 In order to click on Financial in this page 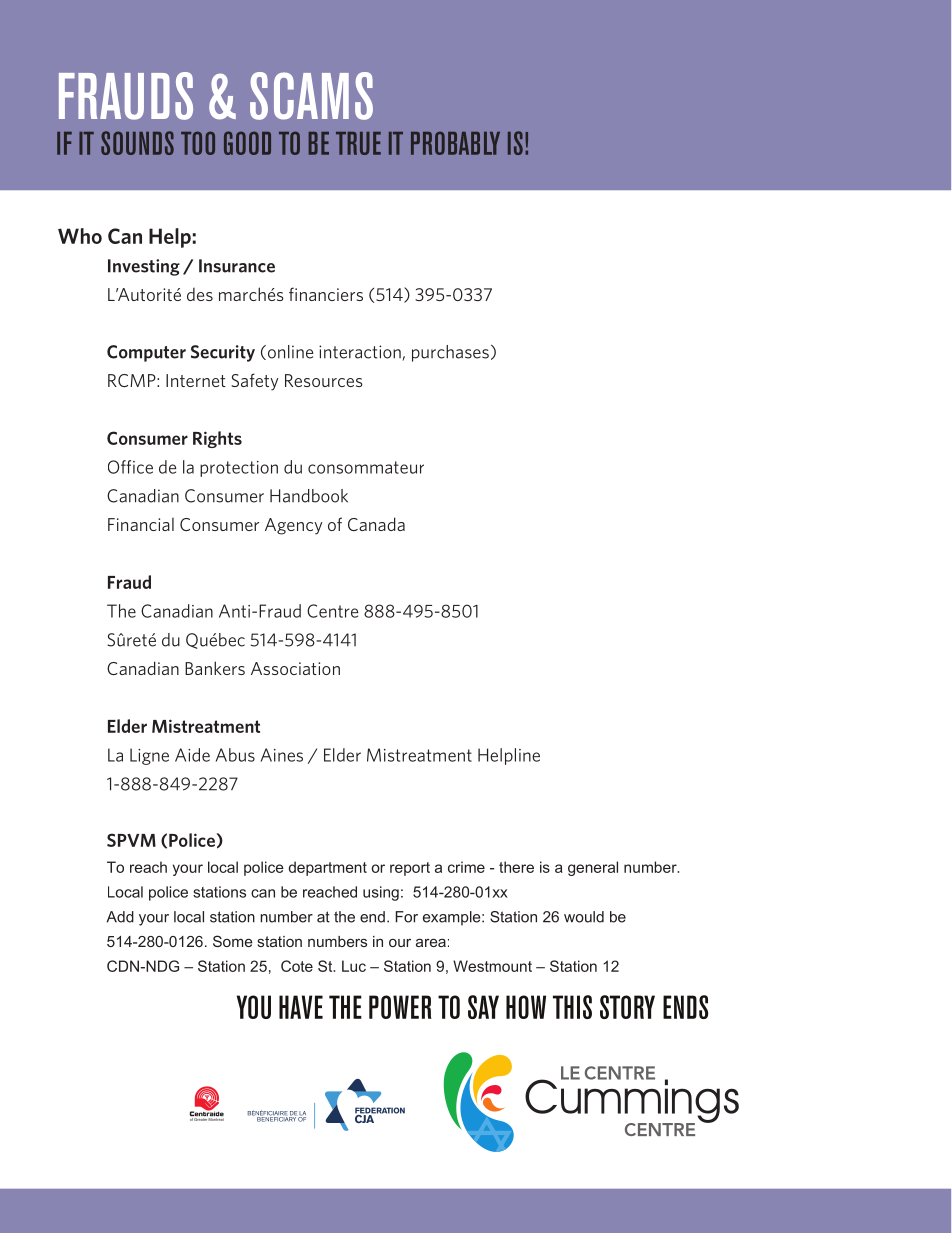, I will do `click(141, 524)`.
